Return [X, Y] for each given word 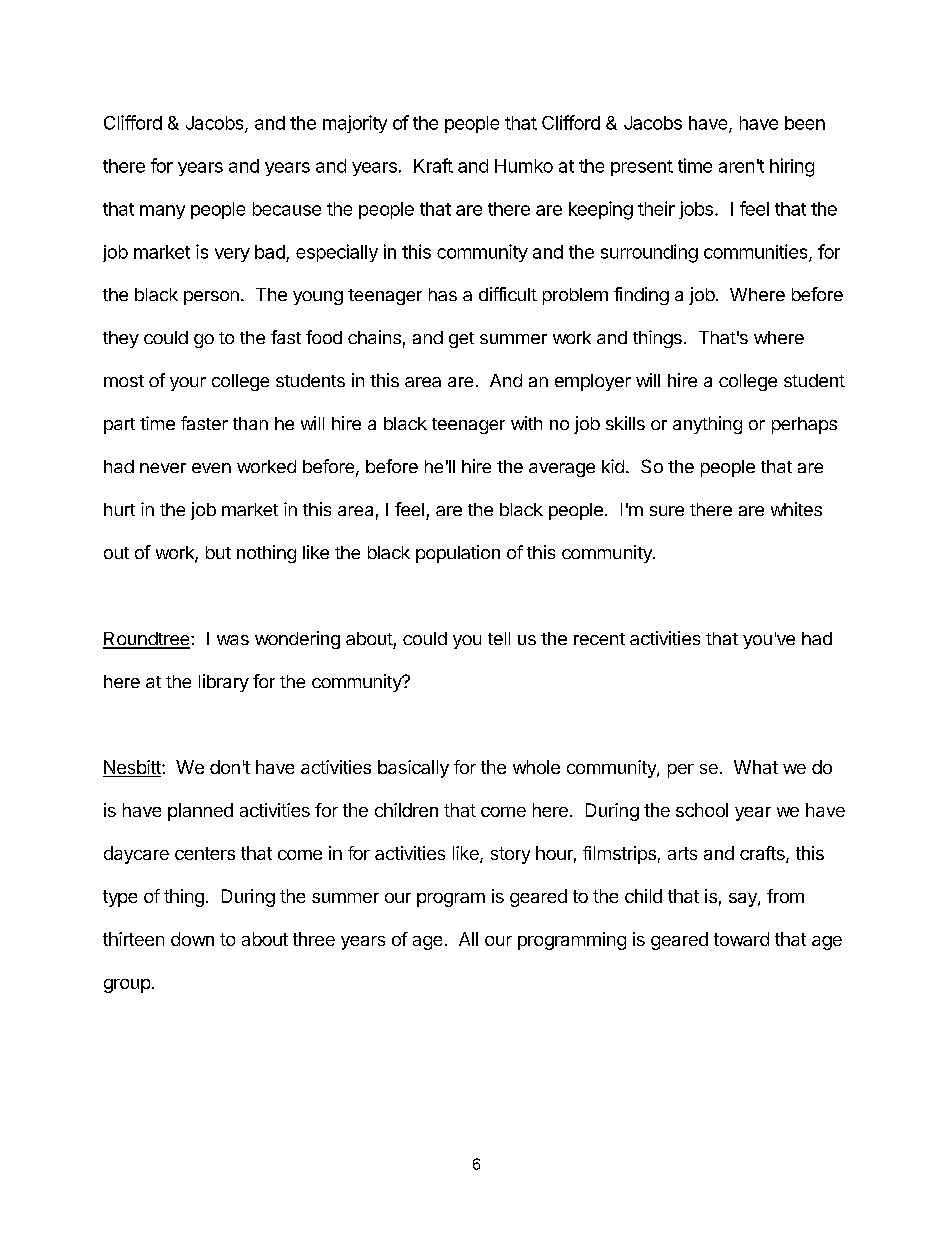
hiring [792, 167]
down [192, 939]
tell [499, 638]
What [756, 767]
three [314, 939]
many [162, 212]
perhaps [804, 425]
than [250, 423]
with [526, 423]
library [224, 683]
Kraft [433, 165]
